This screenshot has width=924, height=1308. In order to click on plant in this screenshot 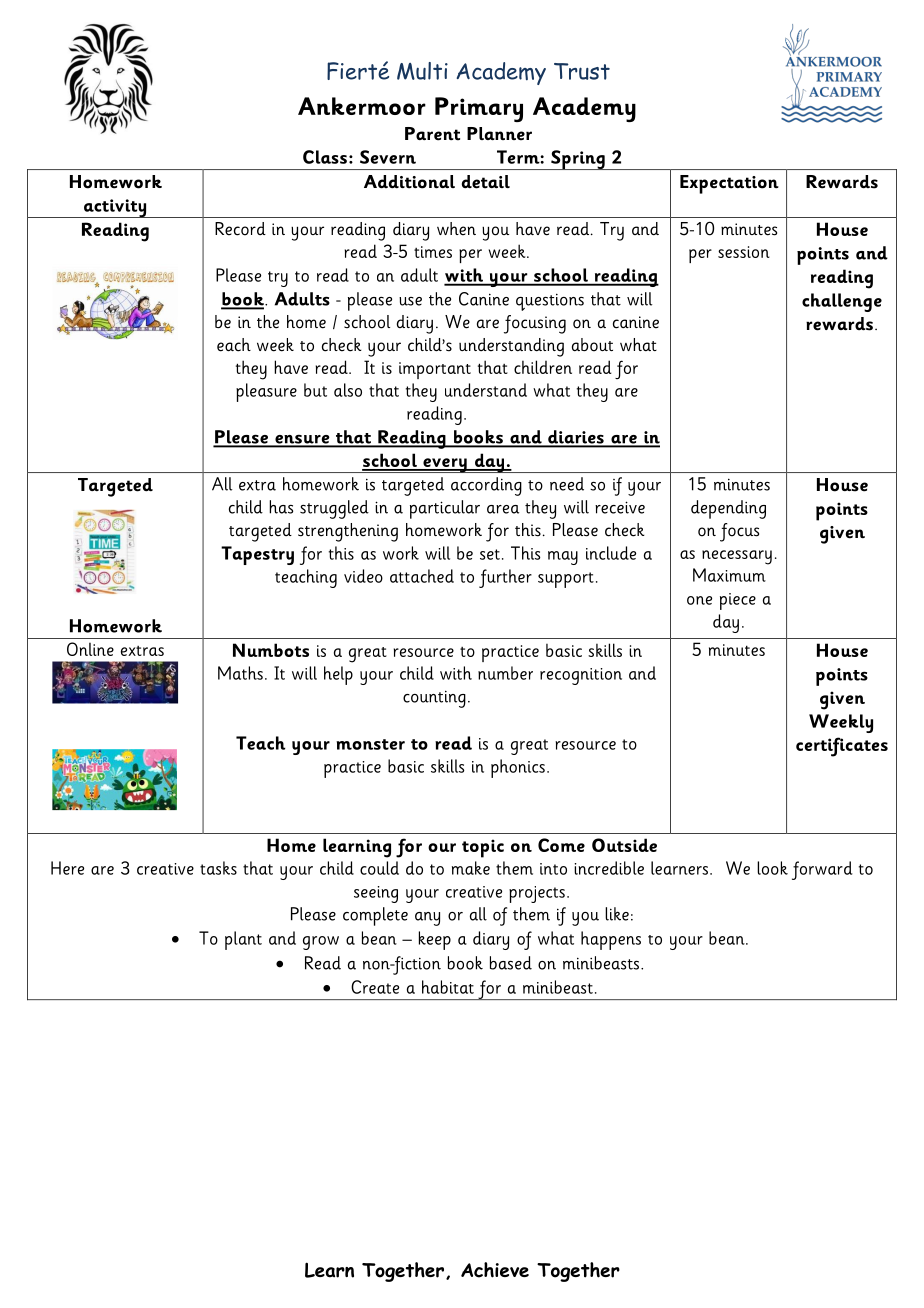, I will do `click(243, 940)`.
